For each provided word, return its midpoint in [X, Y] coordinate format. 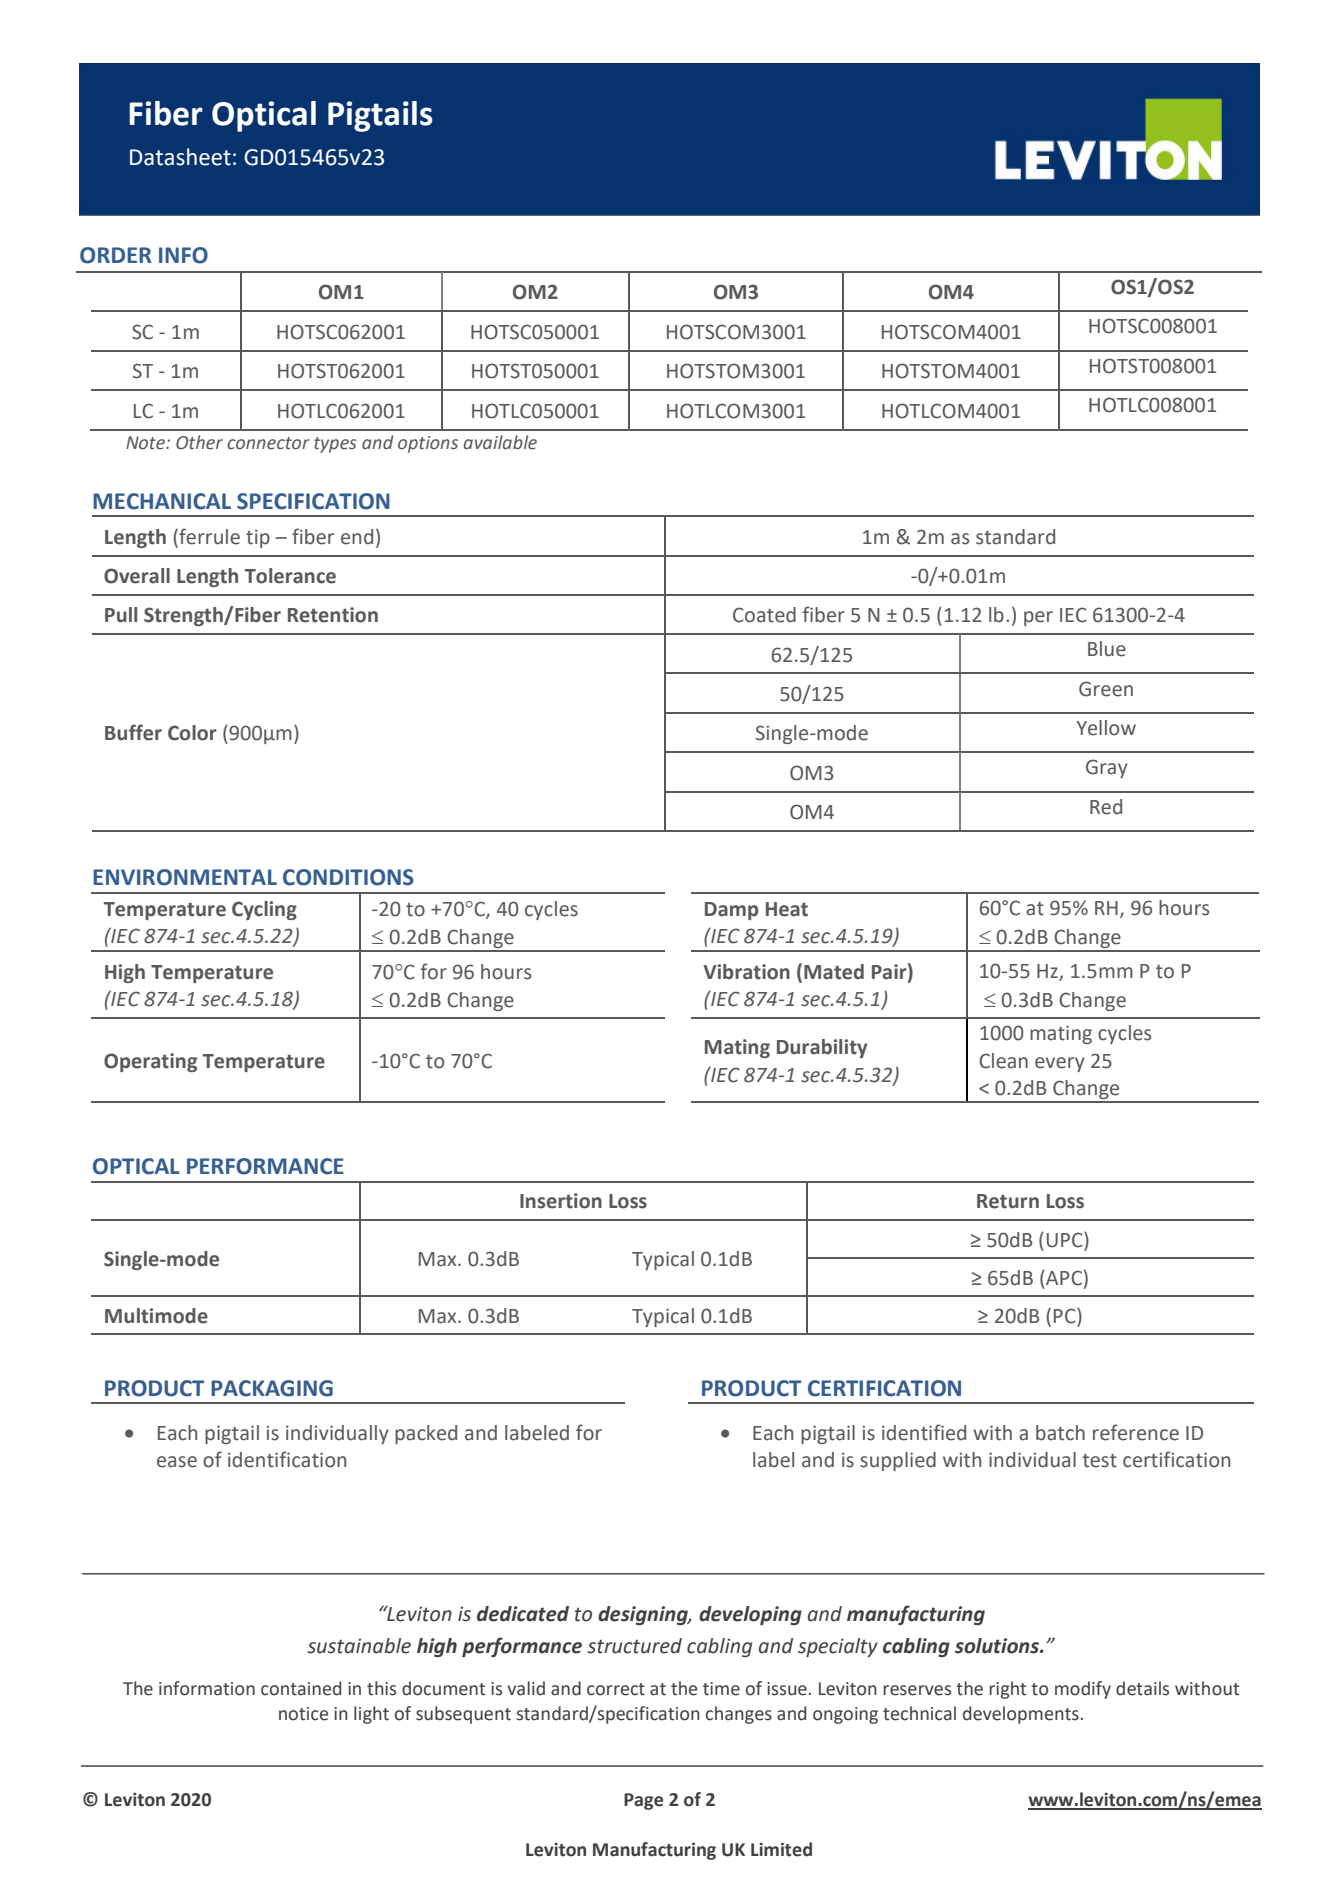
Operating [150, 1062]
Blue [1107, 649]
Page [643, 1801]
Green [1106, 689]
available [500, 442]
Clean [1003, 1061]
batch [1060, 1433]
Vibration [746, 972]
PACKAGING [272, 1388]
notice [303, 1714]
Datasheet [180, 157]
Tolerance [290, 576]
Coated [764, 615]
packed [426, 1434]
